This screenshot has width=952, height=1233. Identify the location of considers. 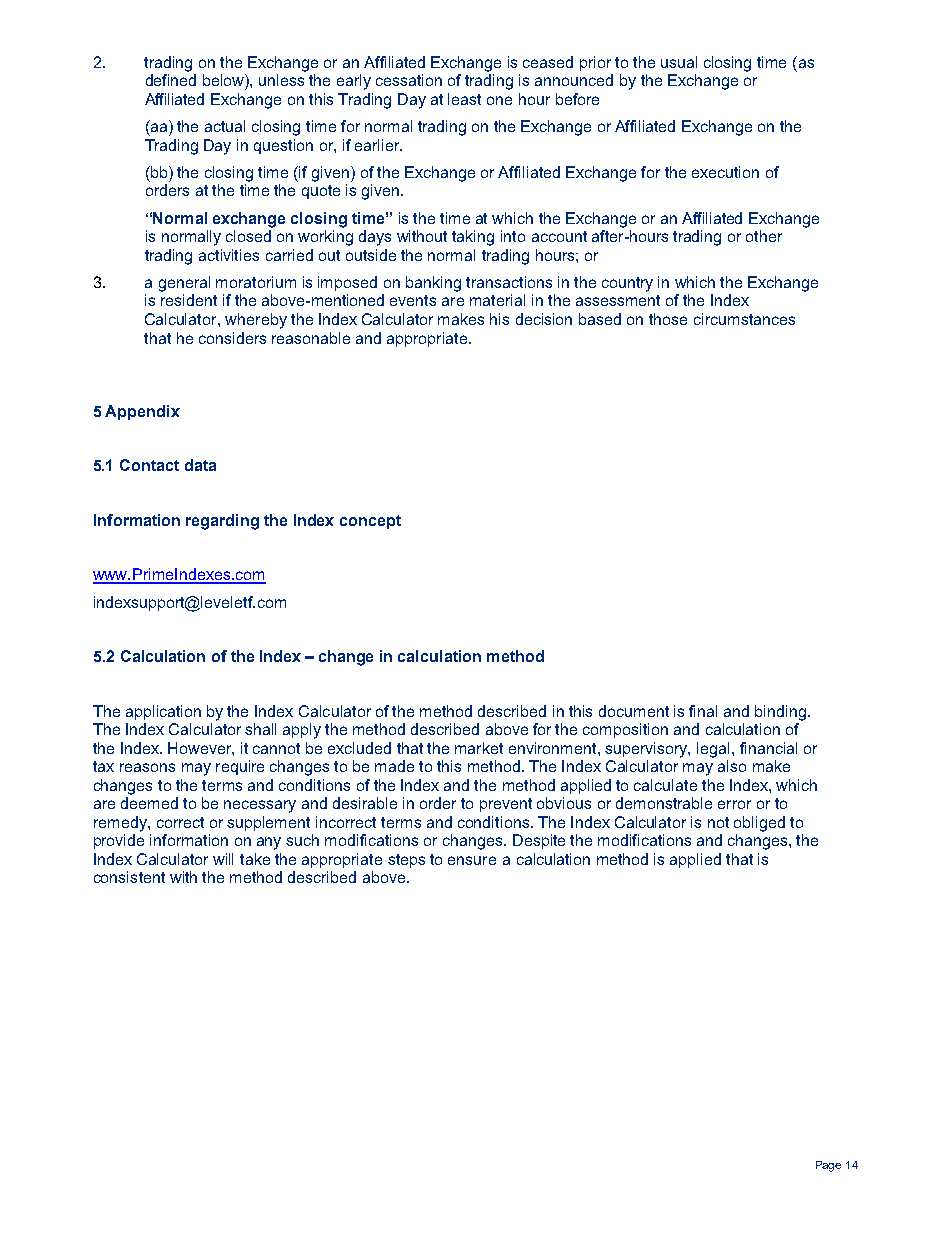
(232, 338).
